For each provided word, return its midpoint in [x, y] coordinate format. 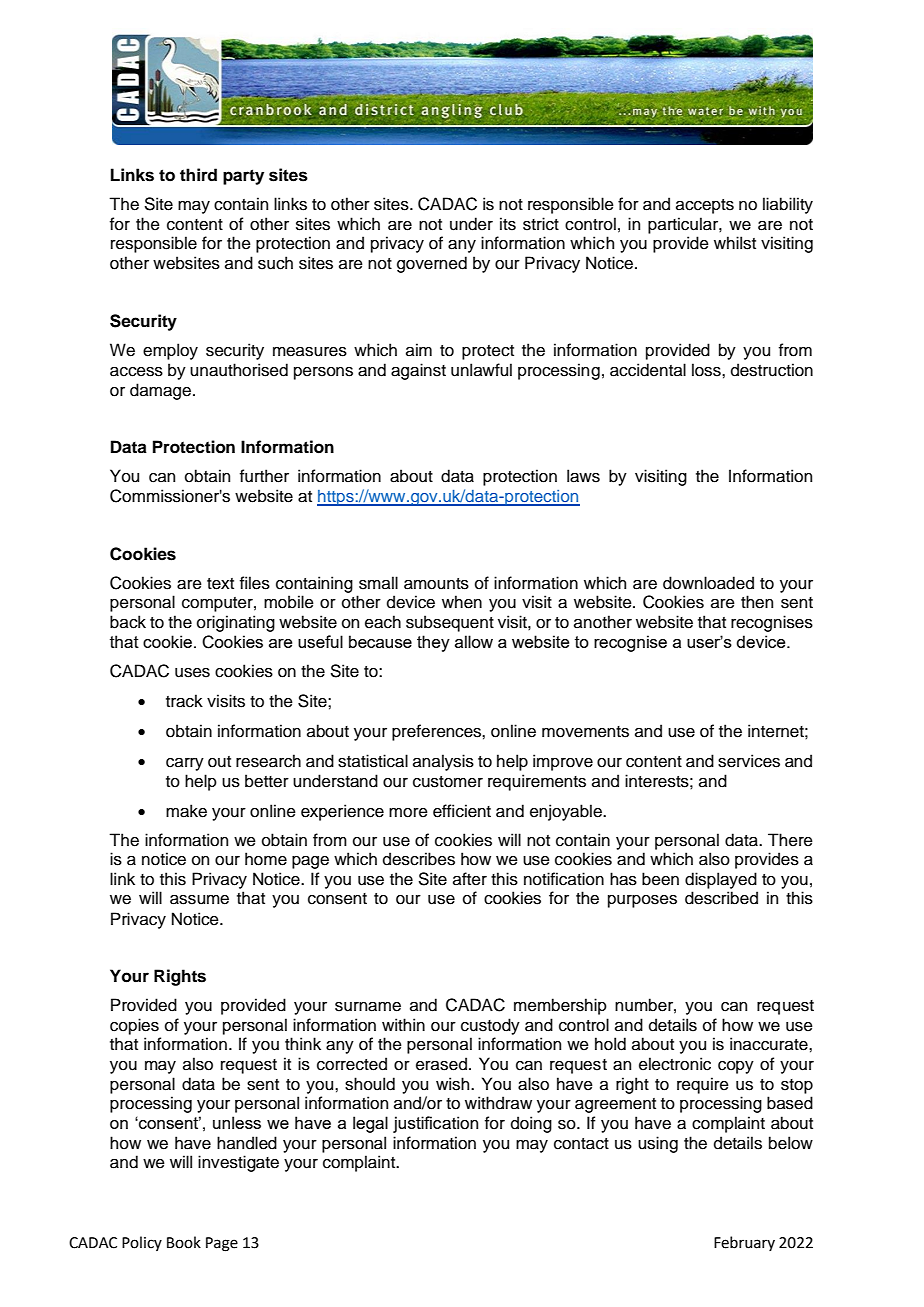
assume [199, 900]
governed [432, 264]
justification [435, 1124]
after [470, 879]
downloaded [708, 583]
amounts [436, 584]
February [744, 1243]
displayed [721, 880]
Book [184, 1242]
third [198, 175]
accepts [705, 206]
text [220, 584]
